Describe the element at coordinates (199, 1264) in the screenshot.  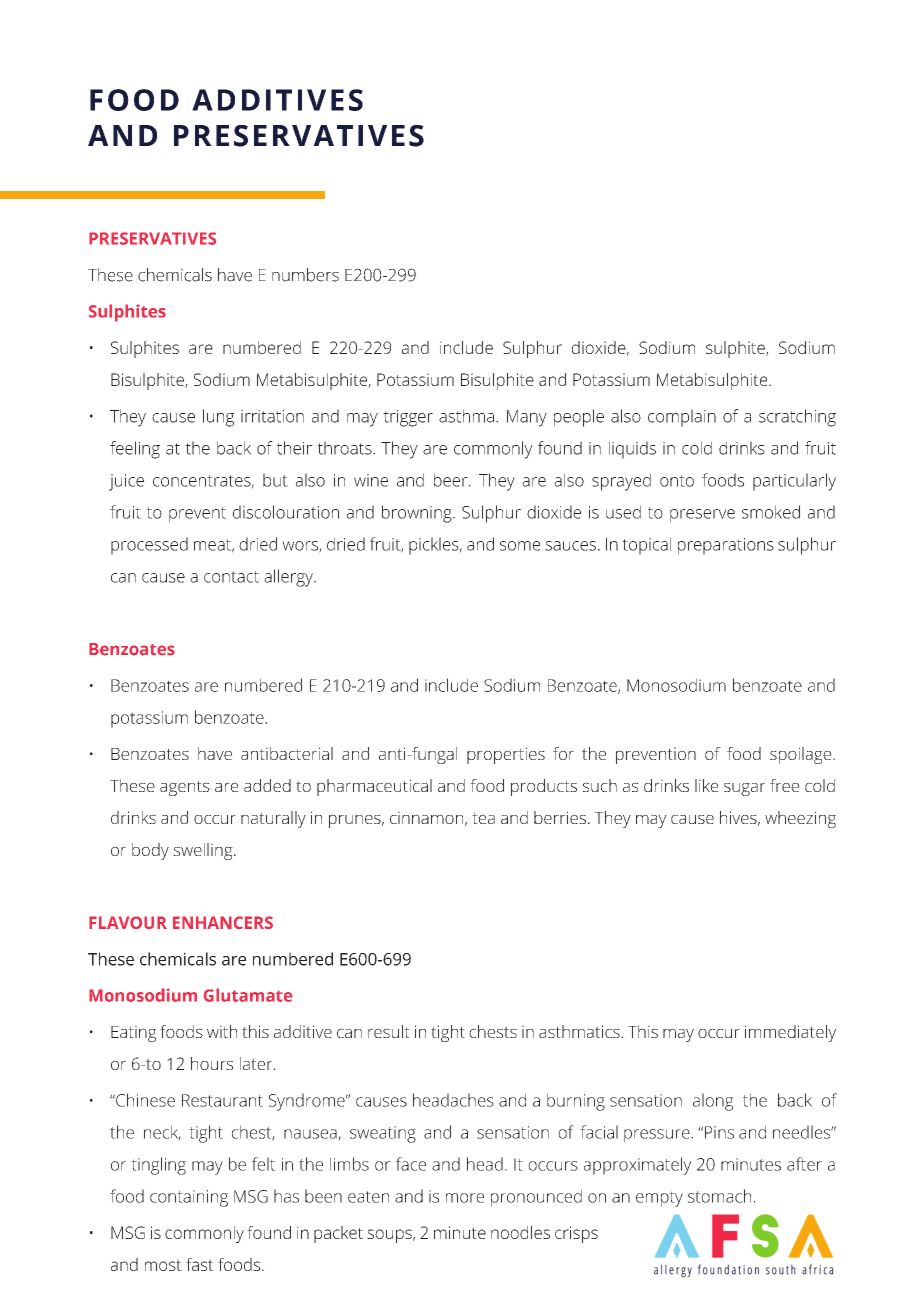
I see `fast` at that location.
